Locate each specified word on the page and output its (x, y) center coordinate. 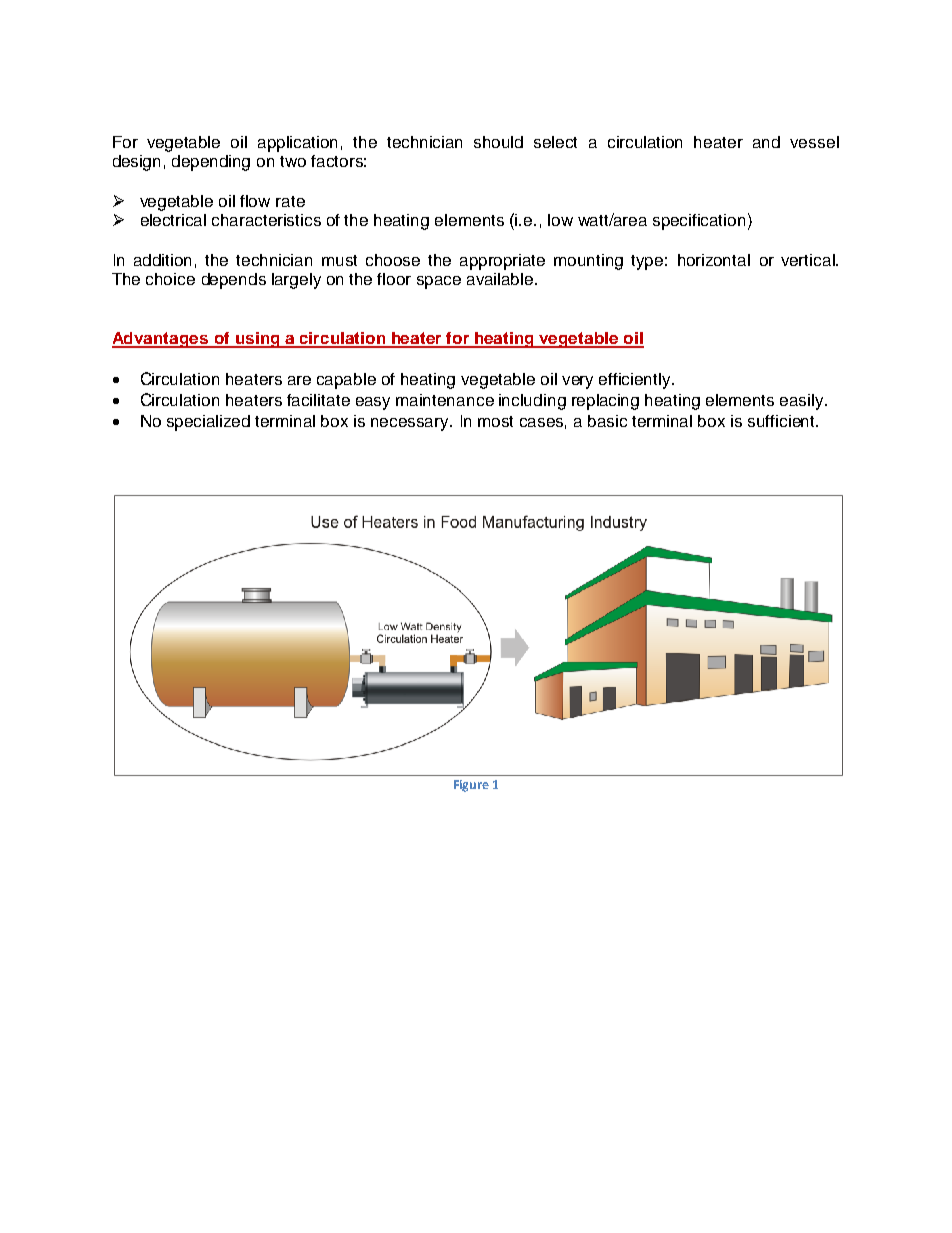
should (498, 142)
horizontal (714, 260)
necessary (411, 424)
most (495, 421)
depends (234, 281)
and (766, 142)
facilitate (318, 400)
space (439, 282)
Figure (471, 786)
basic (607, 421)
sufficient (783, 421)
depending (211, 163)
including (532, 402)
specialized (208, 423)
